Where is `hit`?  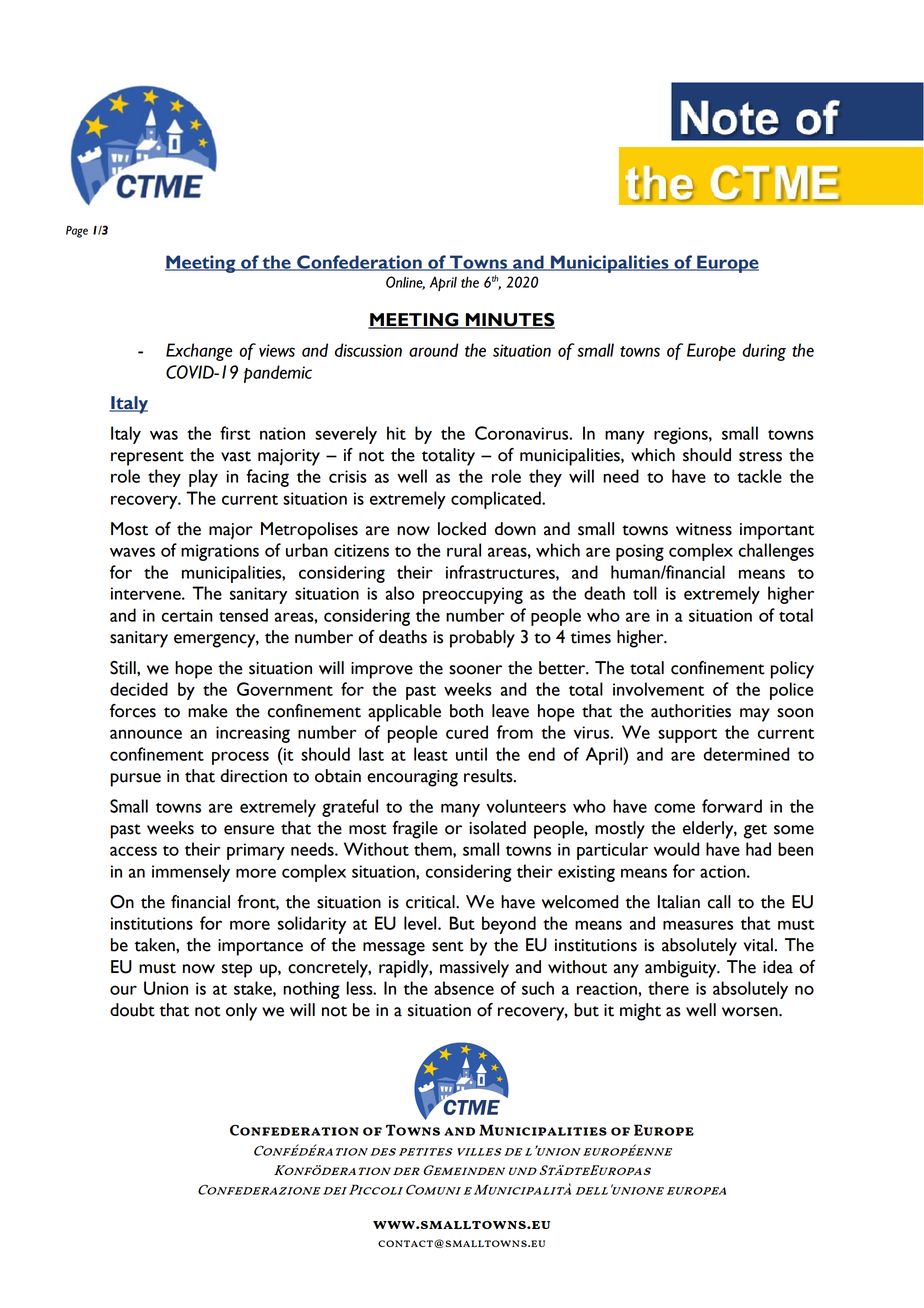
hit is located at coordinates (396, 433).
